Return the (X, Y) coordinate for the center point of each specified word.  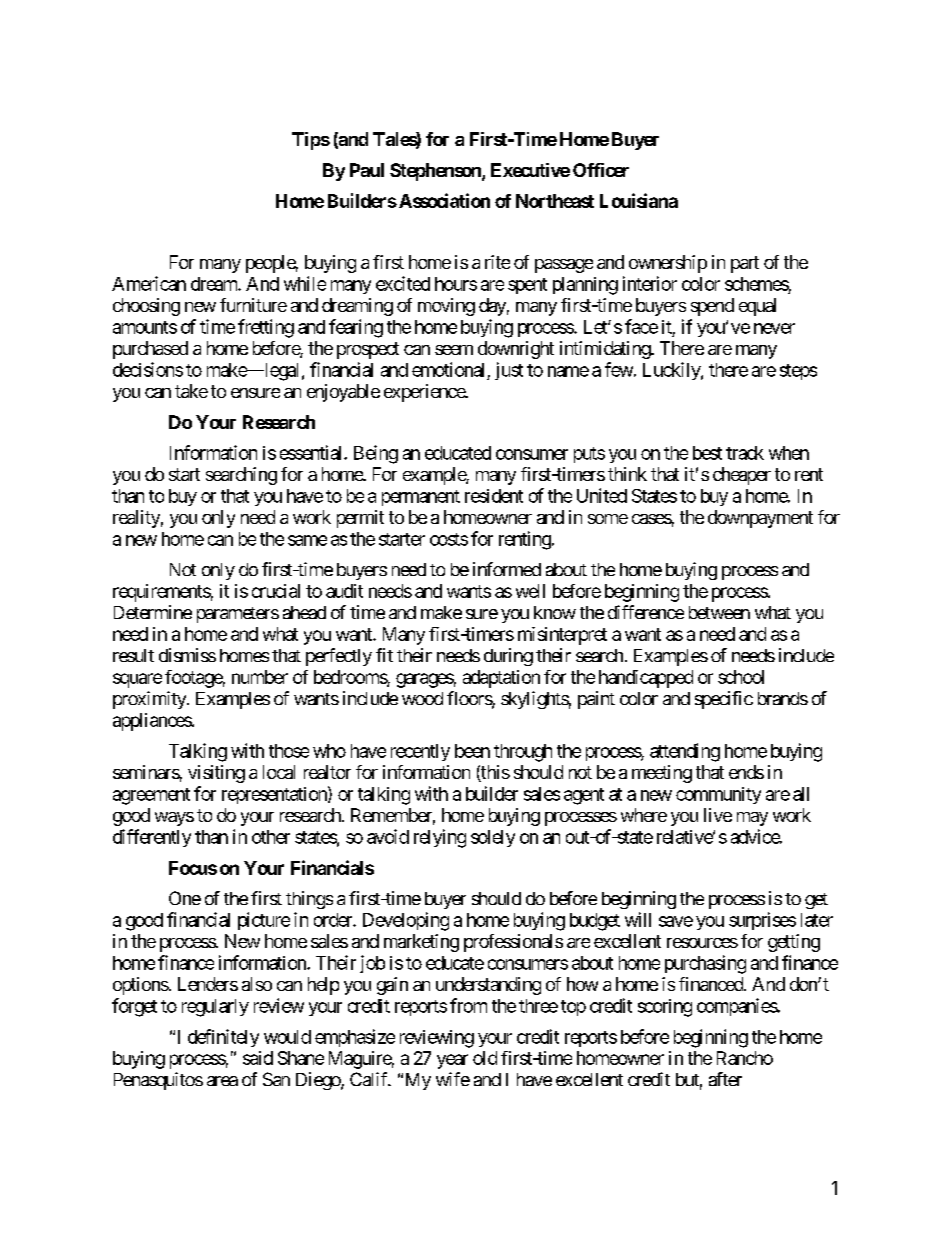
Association (443, 200)
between (719, 612)
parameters (238, 615)
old (485, 1058)
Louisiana (639, 200)
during (508, 657)
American (149, 283)
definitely (223, 1038)
